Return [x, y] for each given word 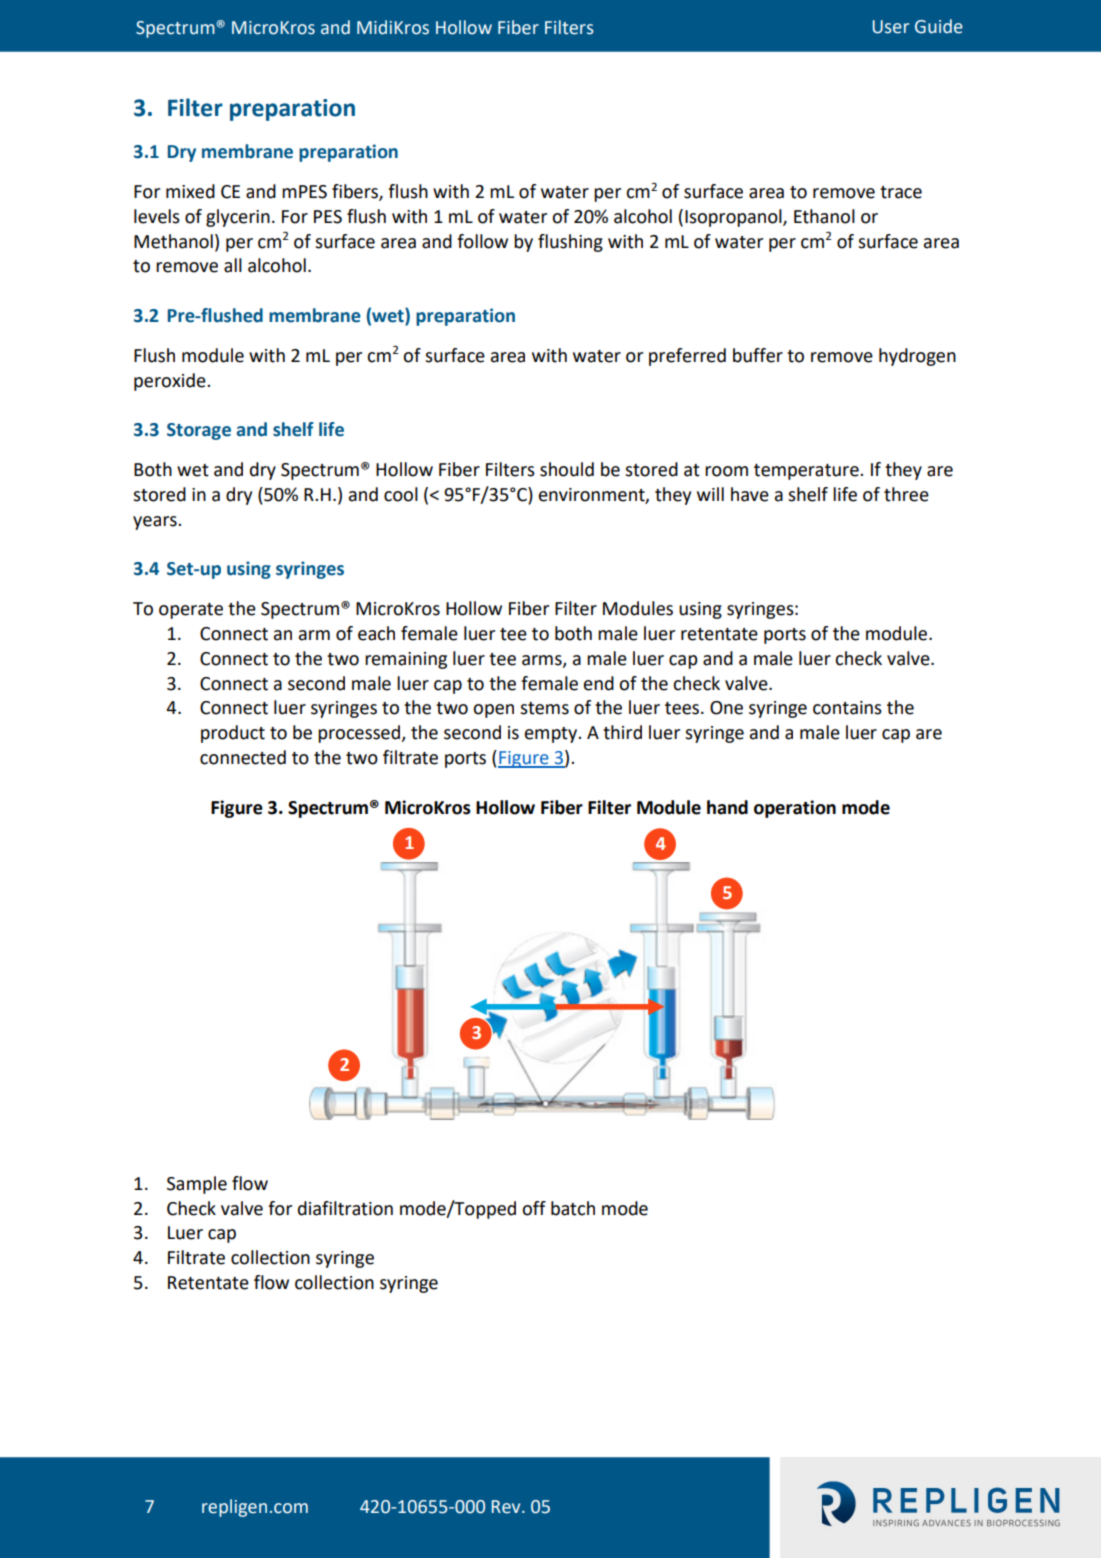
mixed [190, 191]
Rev [507, 1507]
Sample [197, 1185]
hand [727, 807]
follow [482, 241]
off [534, 1208]
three [906, 494]
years [156, 523]
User [890, 27]
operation [795, 809]
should [567, 469]
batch [573, 1208]
